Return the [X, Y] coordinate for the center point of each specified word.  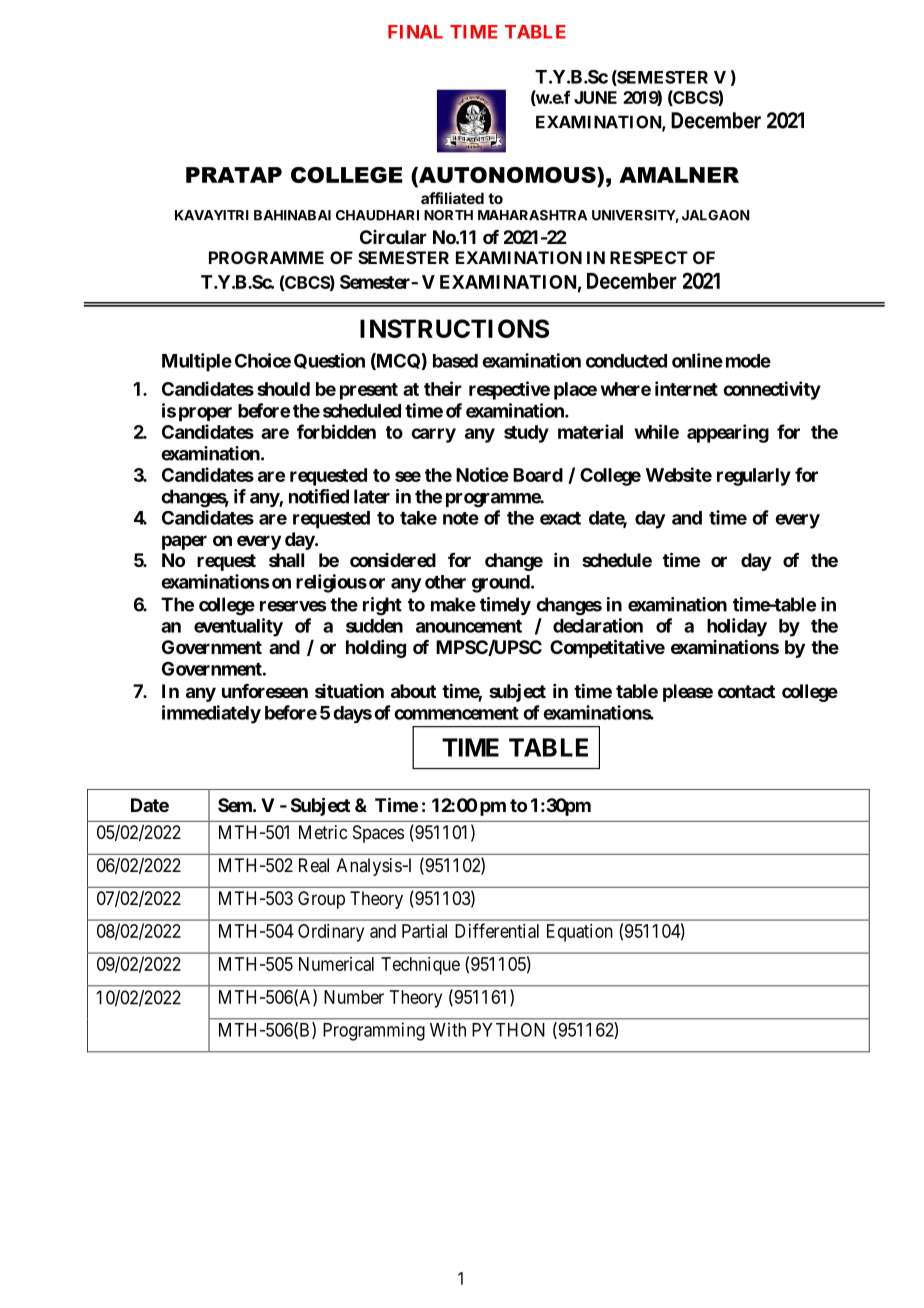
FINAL [415, 32]
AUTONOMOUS [507, 175]
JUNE [595, 97]
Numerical [336, 964]
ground [501, 584]
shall [286, 560]
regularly [754, 477]
